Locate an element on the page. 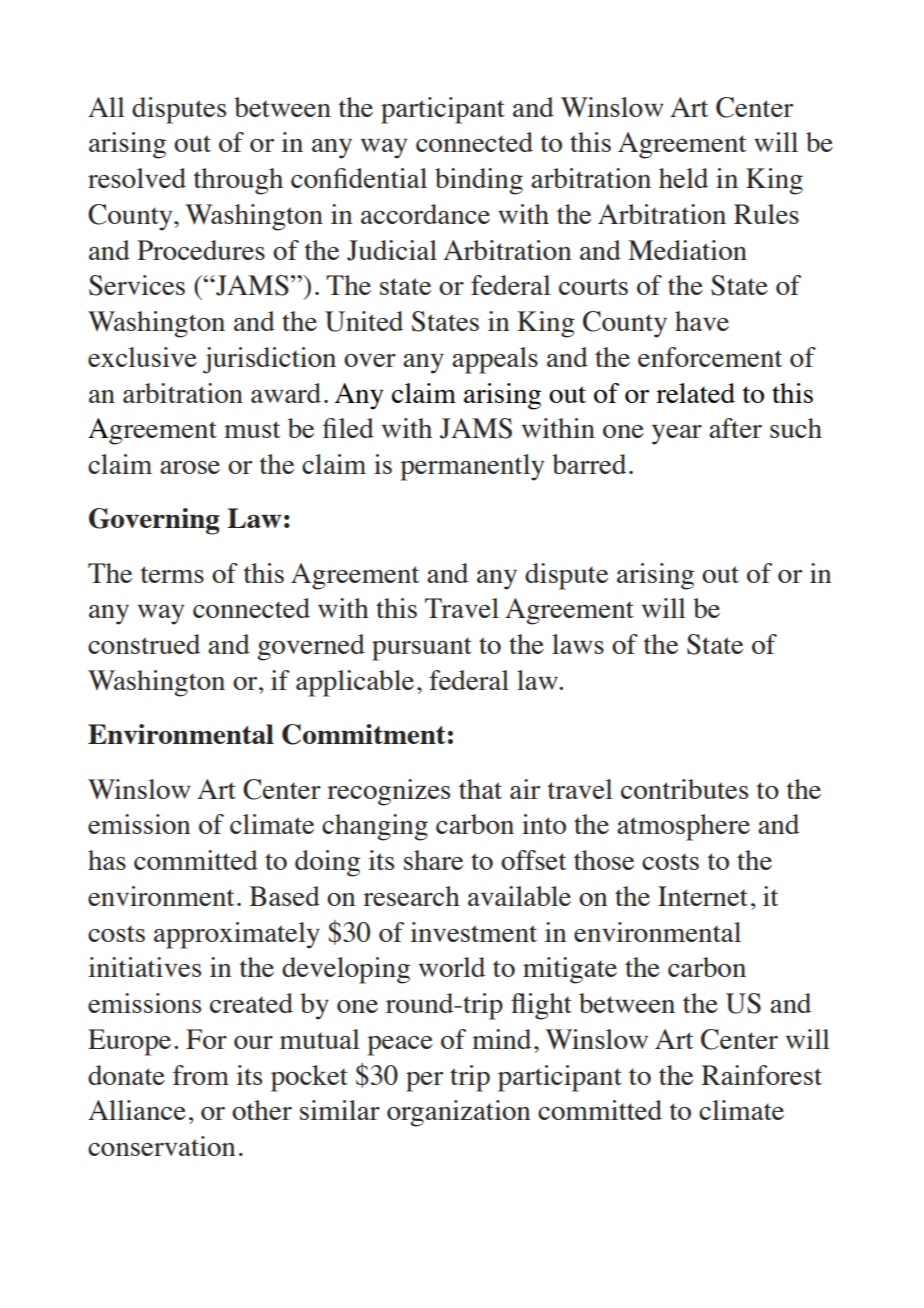 The height and width of the image is (1308, 924). arose is located at coordinates (190, 467).
